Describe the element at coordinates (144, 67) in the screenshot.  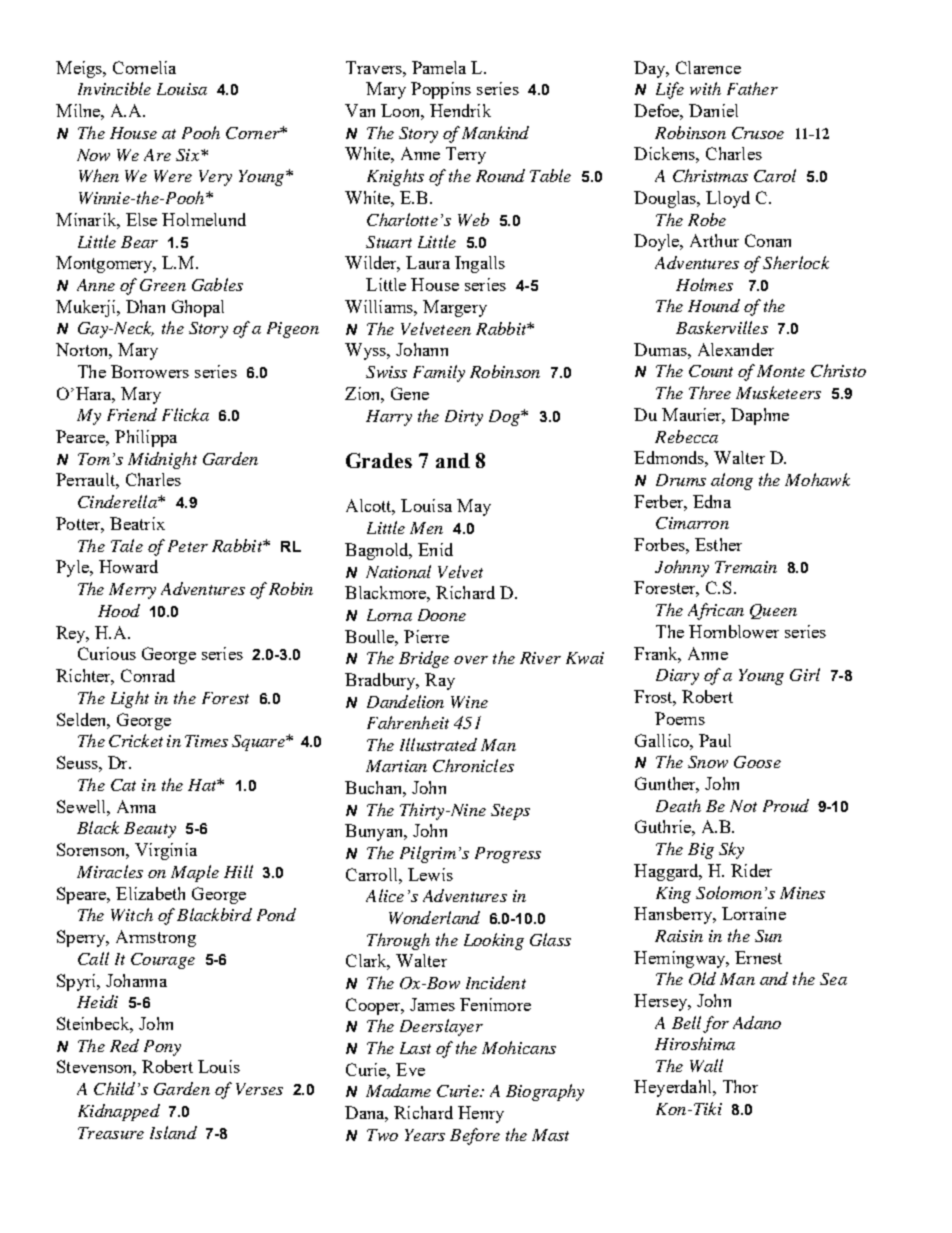
I see `Cornelia` at that location.
